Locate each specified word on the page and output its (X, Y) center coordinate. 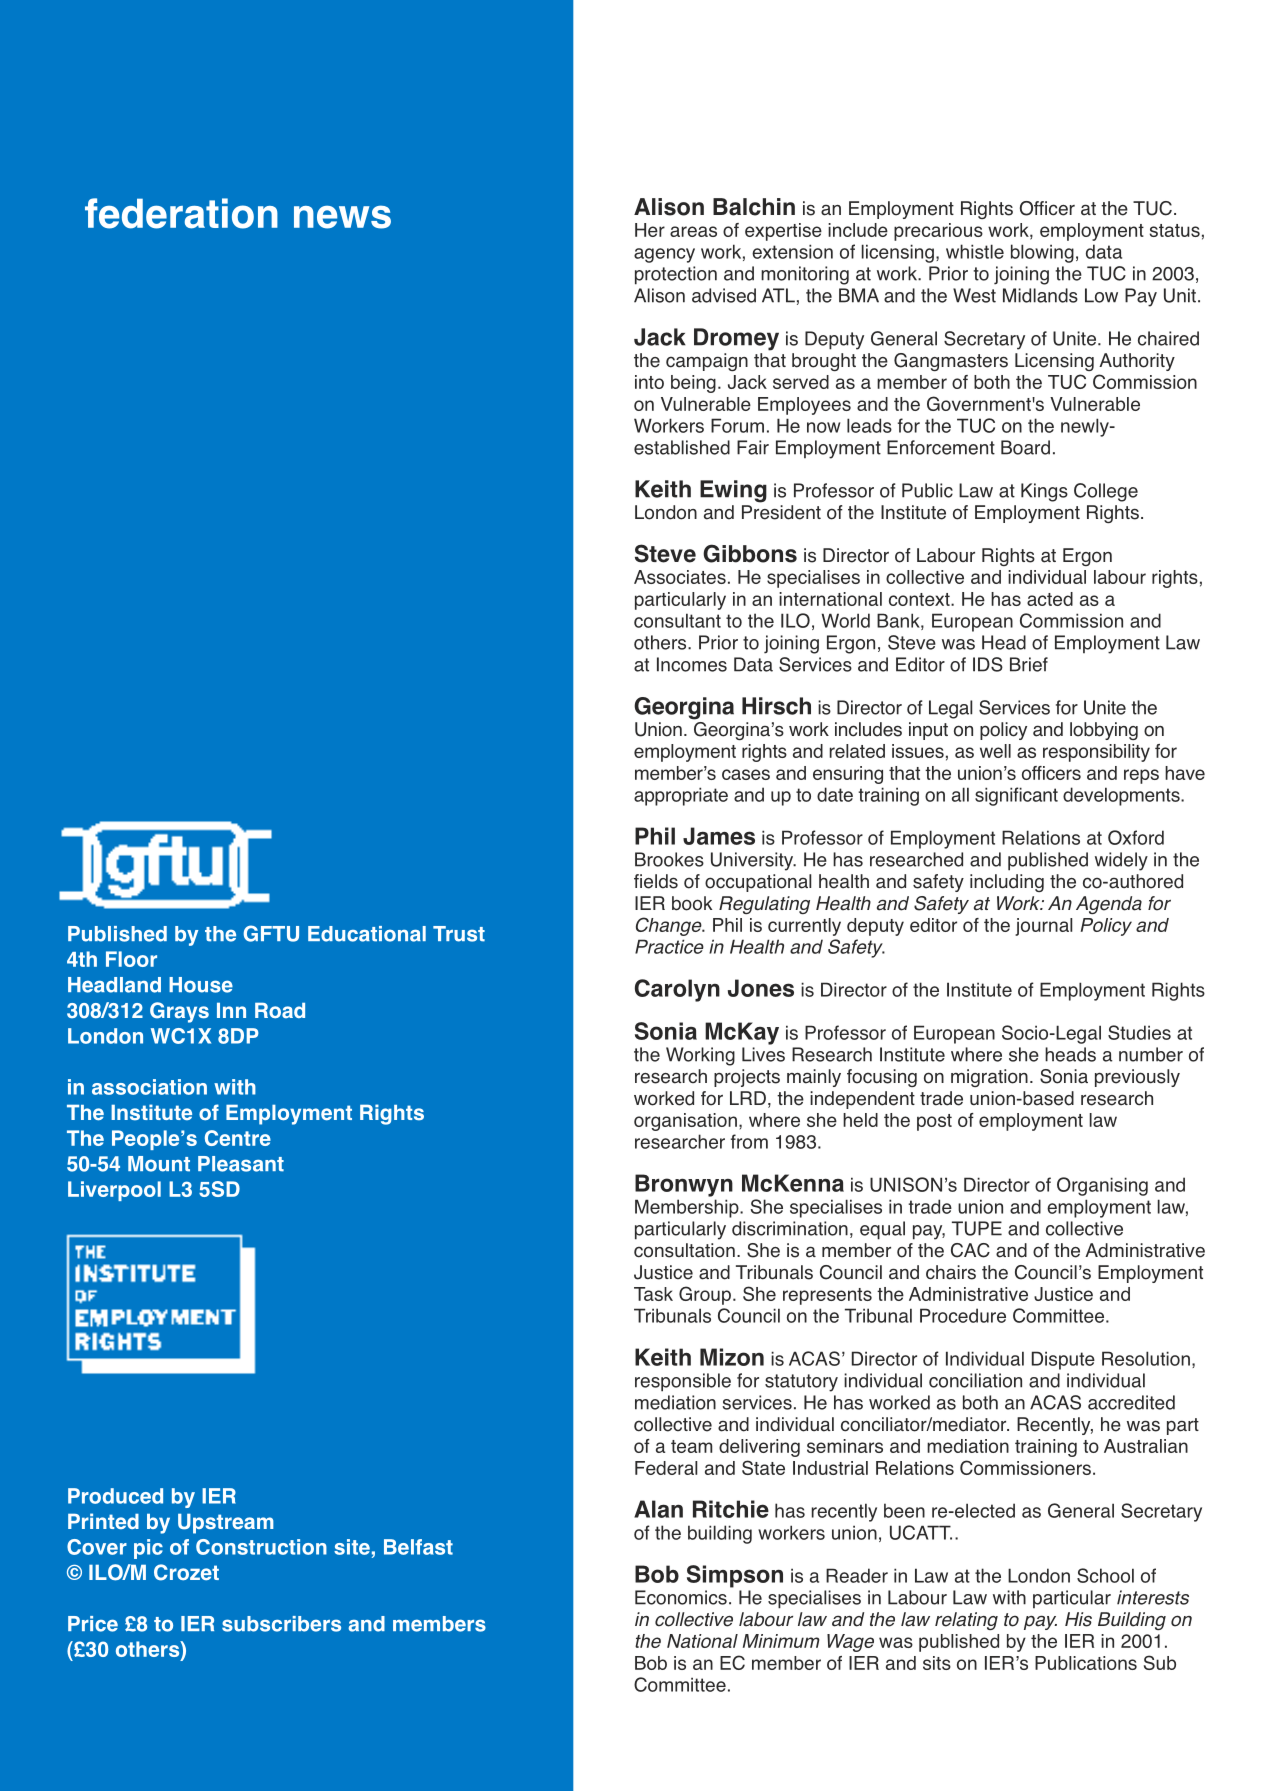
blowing (1042, 253)
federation (181, 213)
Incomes (692, 664)
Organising (1102, 1186)
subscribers (281, 1624)
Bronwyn (684, 1185)
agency (664, 255)
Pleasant (241, 1164)
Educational (367, 934)
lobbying (1104, 731)
